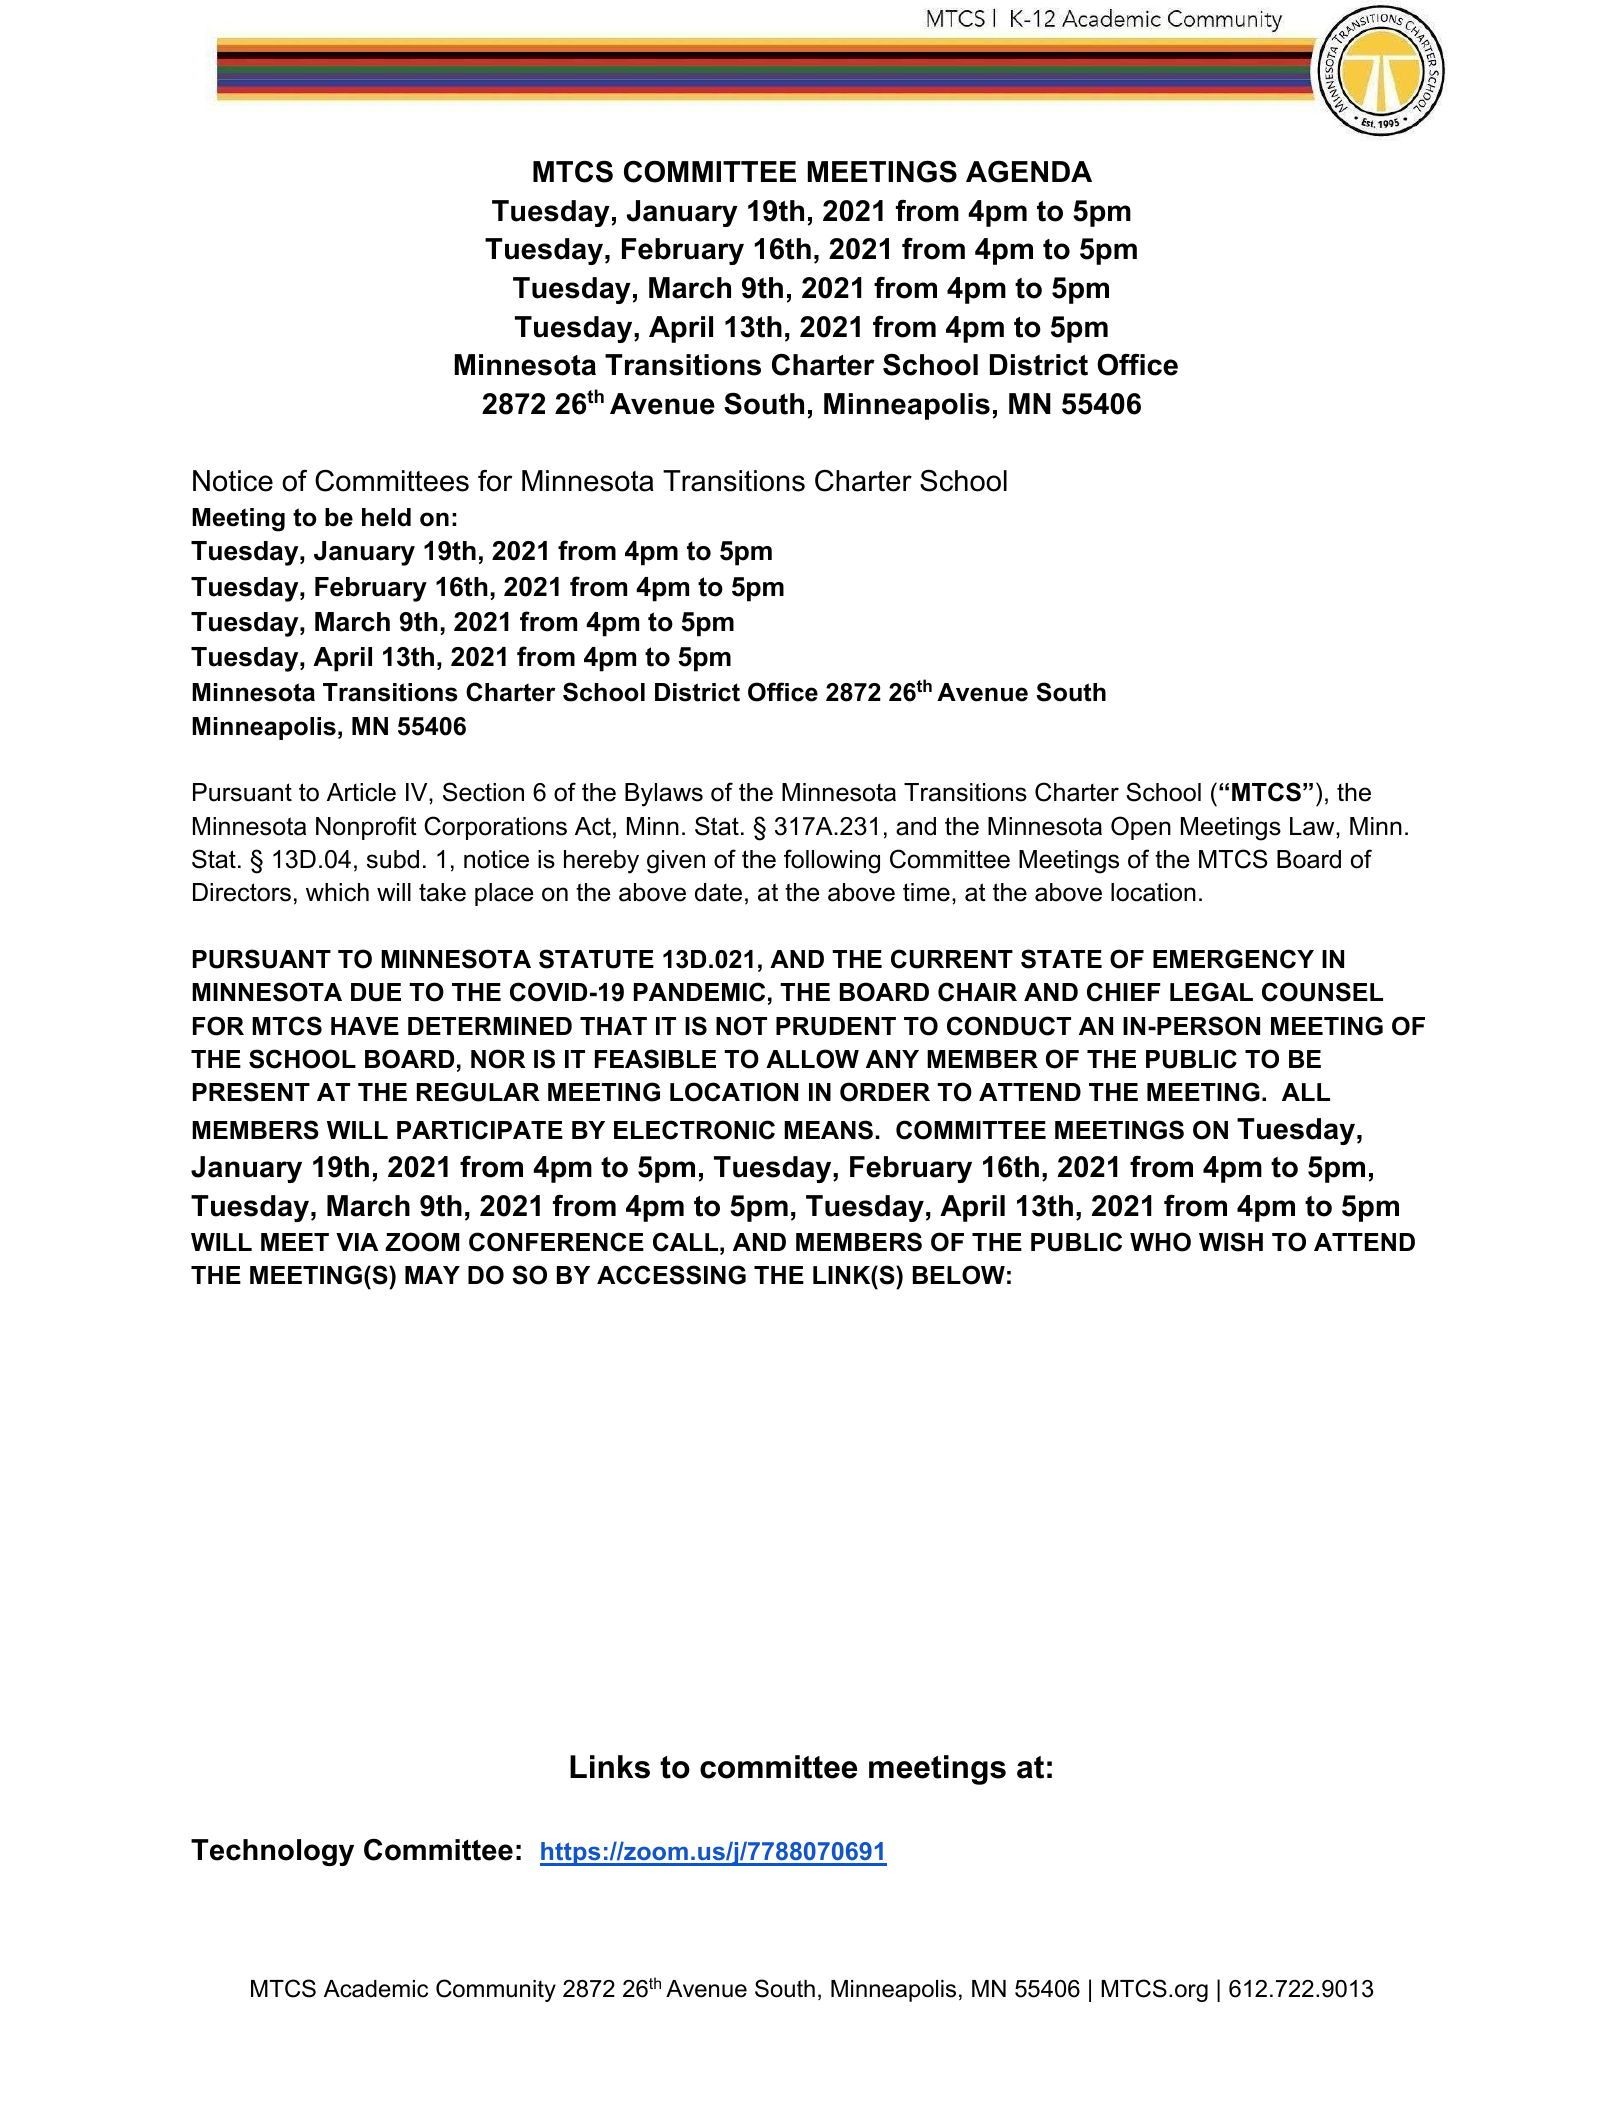 The height and width of the image is (2102, 1624). What do you see at coordinates (1160, 1242) in the image?
I see `WHO` at bounding box center [1160, 1242].
